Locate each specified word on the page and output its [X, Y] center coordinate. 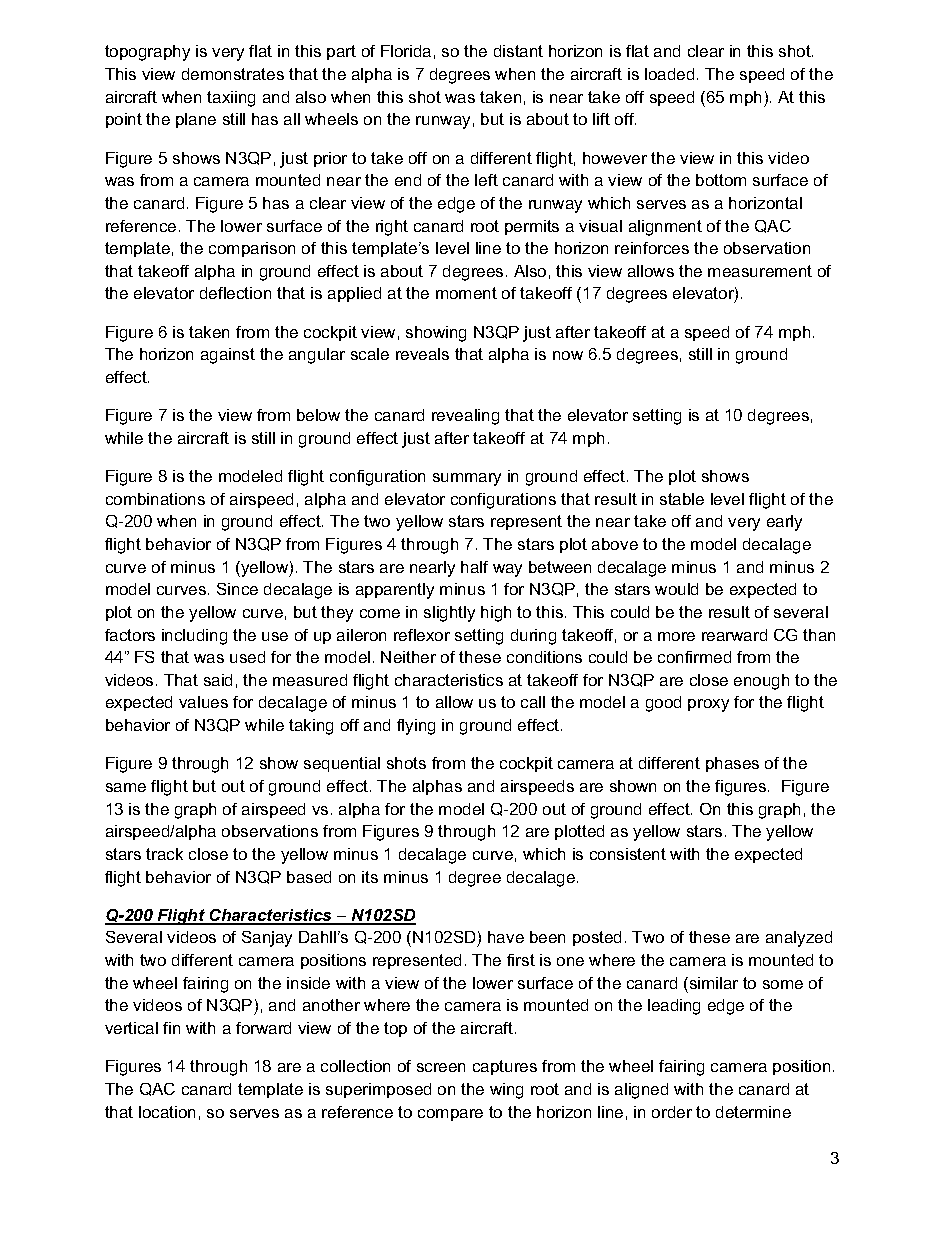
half [474, 567]
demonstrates [233, 74]
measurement [760, 271]
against [228, 356]
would [676, 589]
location [167, 1112]
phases [732, 764]
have [506, 937]
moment [466, 293]
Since [237, 589]
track [164, 854]
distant [518, 51]
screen [441, 1067]
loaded [669, 74]
